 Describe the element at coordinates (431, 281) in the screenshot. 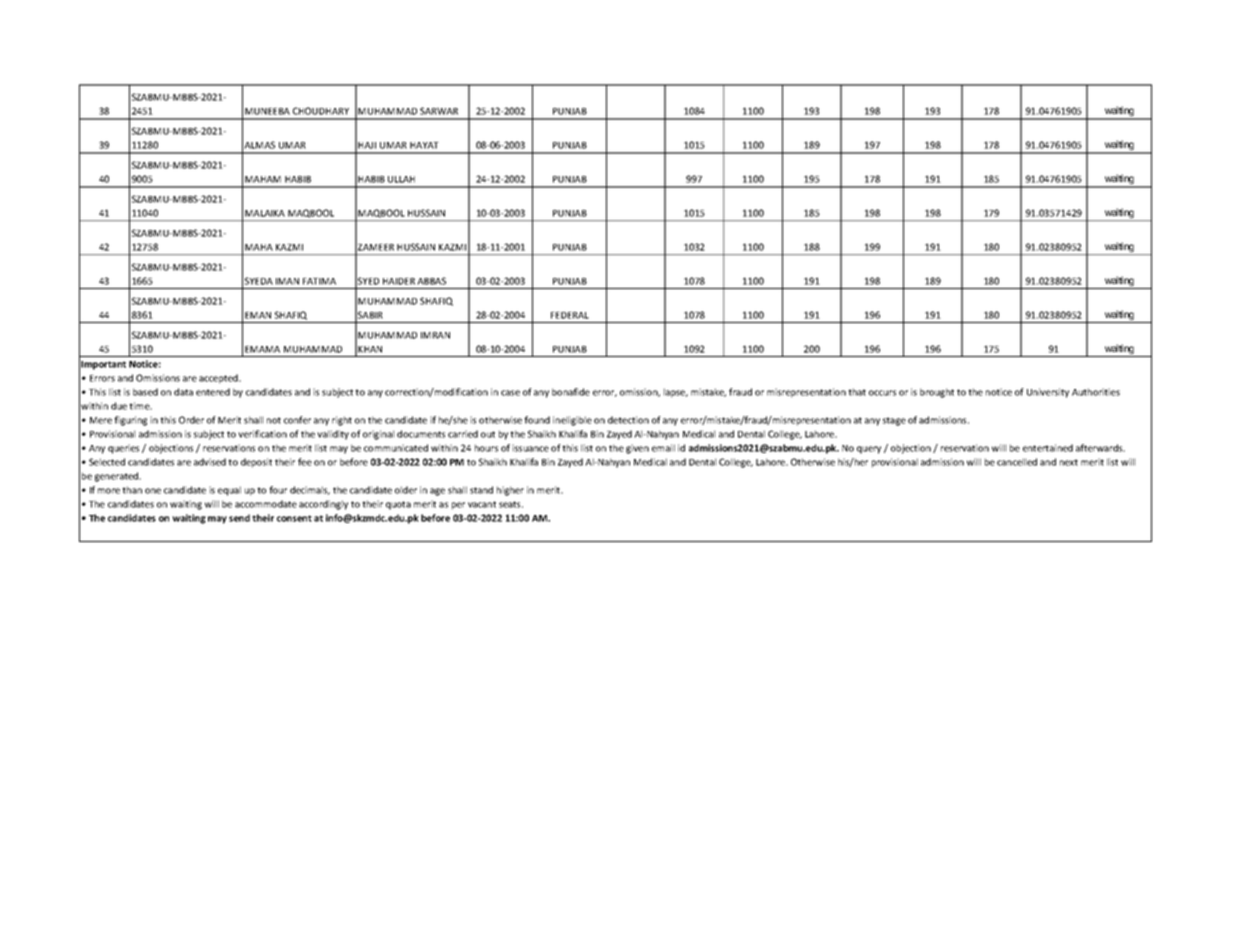

I see `ABBAS` at that location.
